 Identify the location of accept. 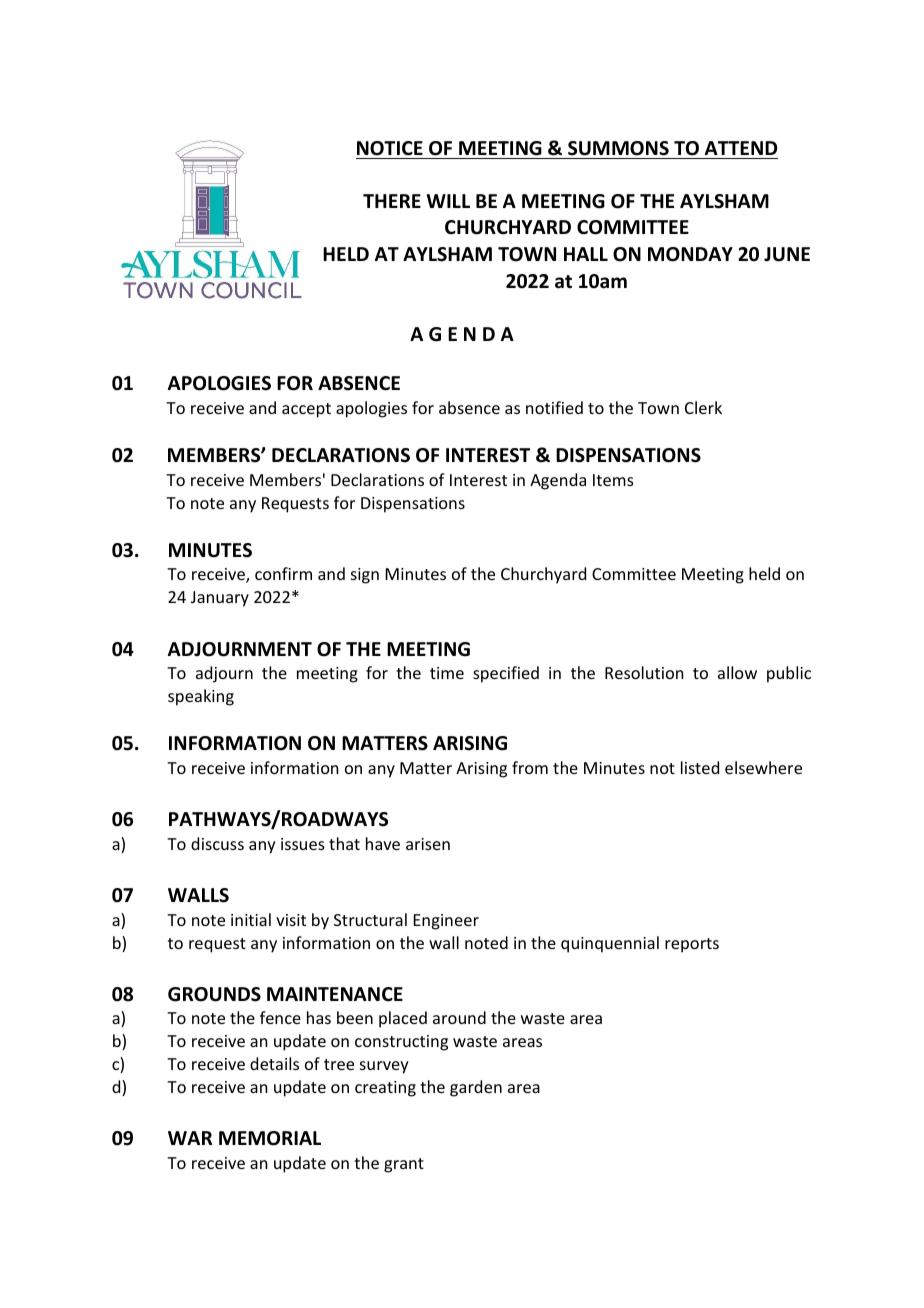
(306, 410).
